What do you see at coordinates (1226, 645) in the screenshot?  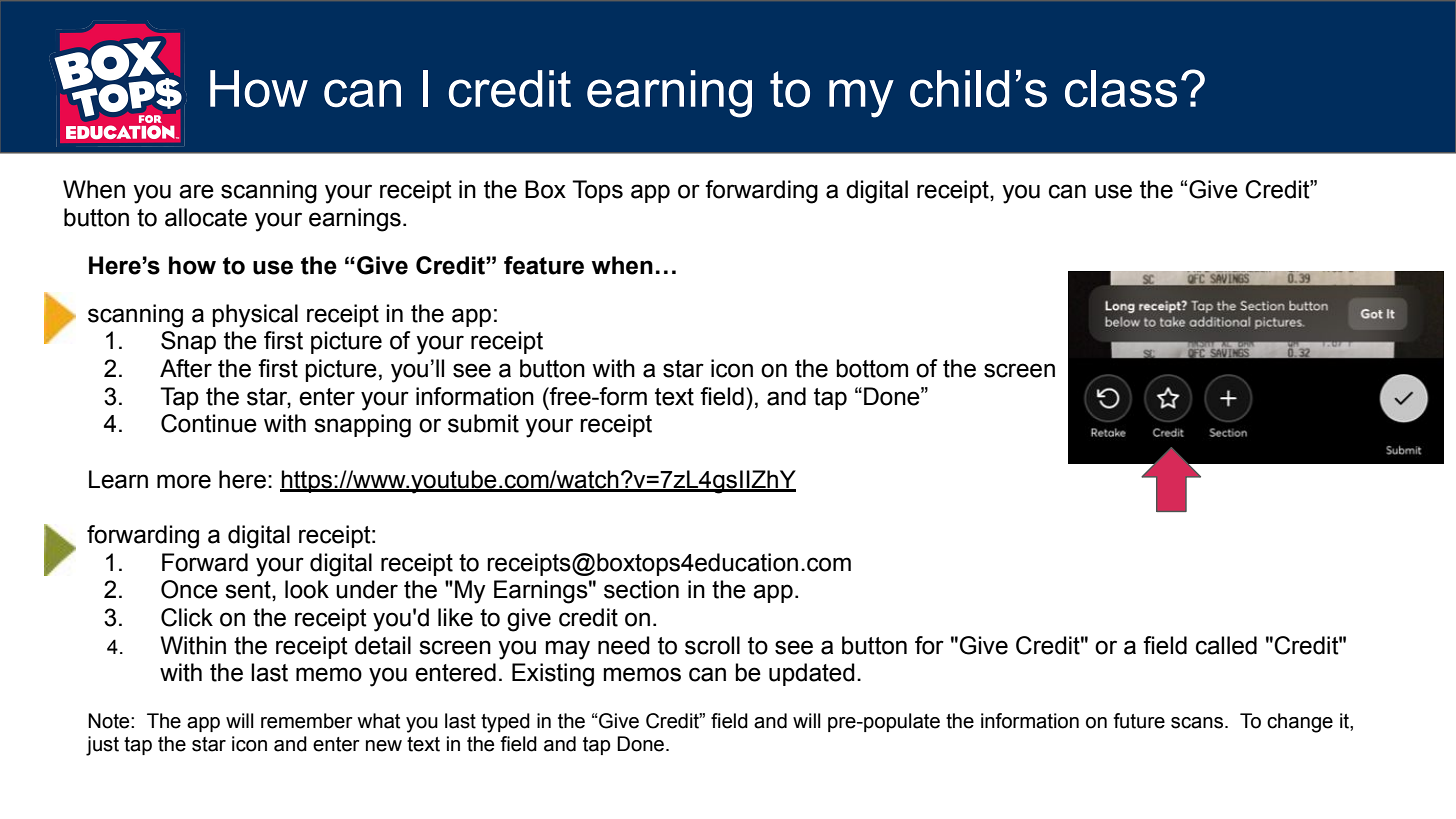 I see `called` at bounding box center [1226, 645].
